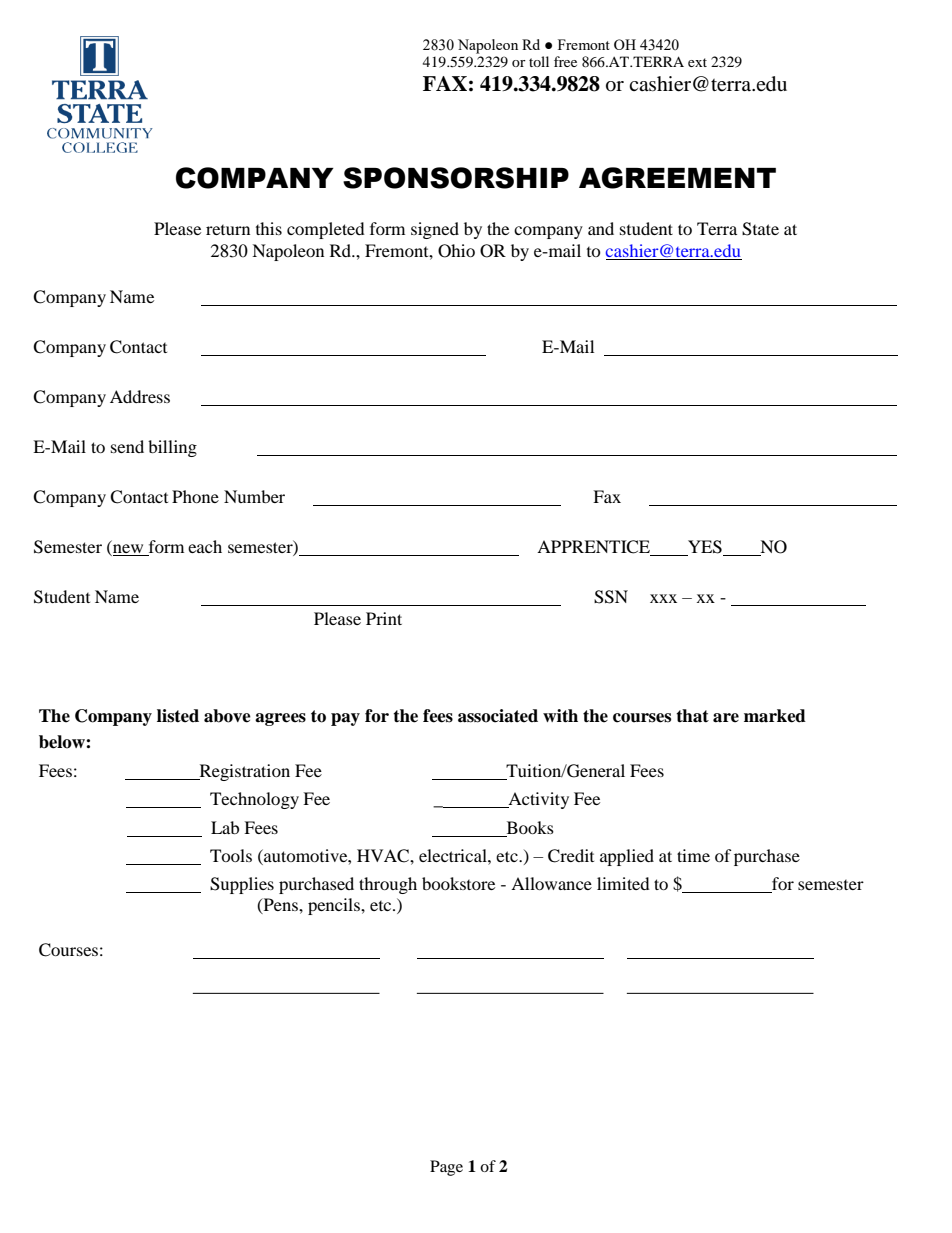 The width and height of the page is (952, 1233). What do you see at coordinates (693, 855) in the page?
I see `time` at bounding box center [693, 855].
